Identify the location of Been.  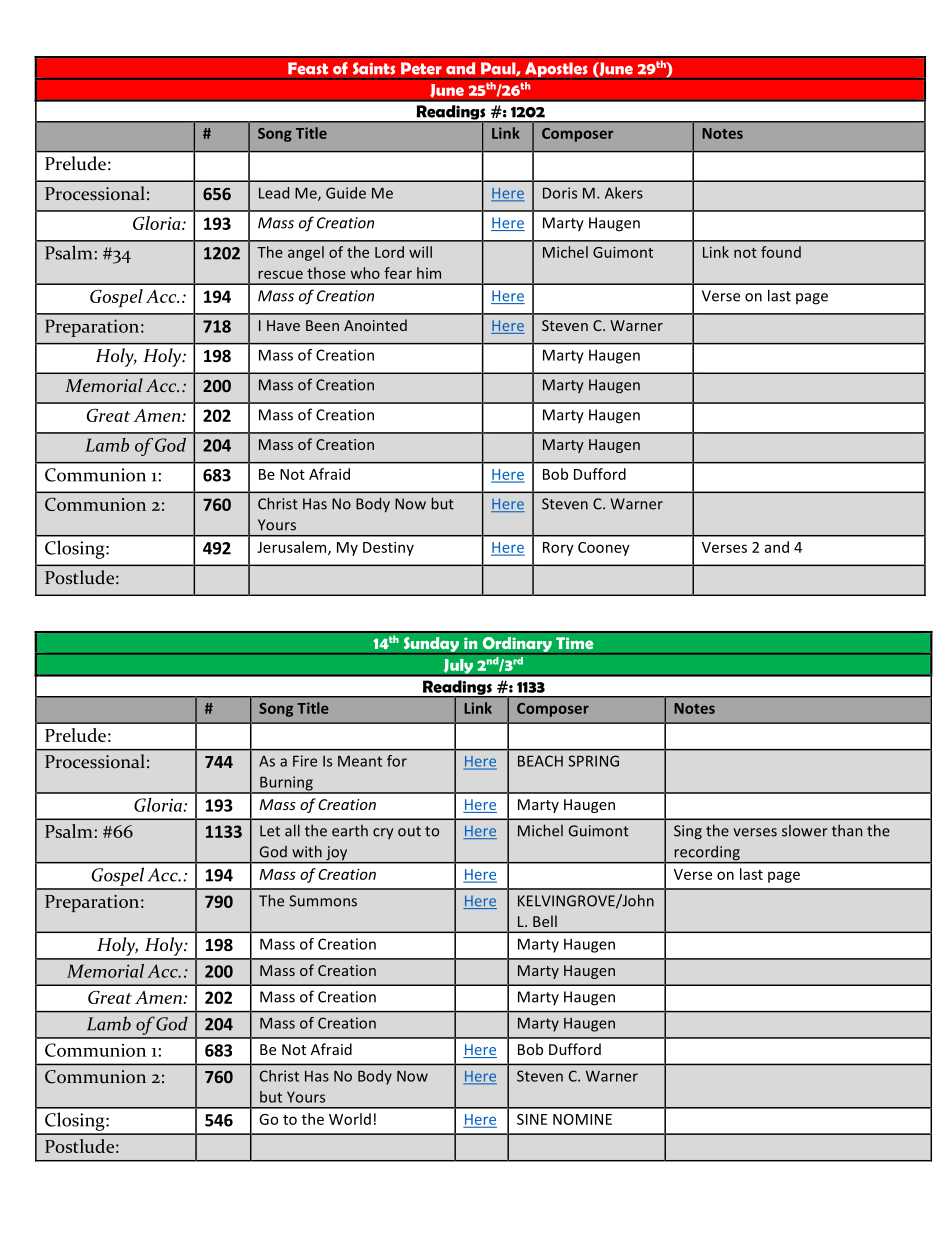
(322, 325).
